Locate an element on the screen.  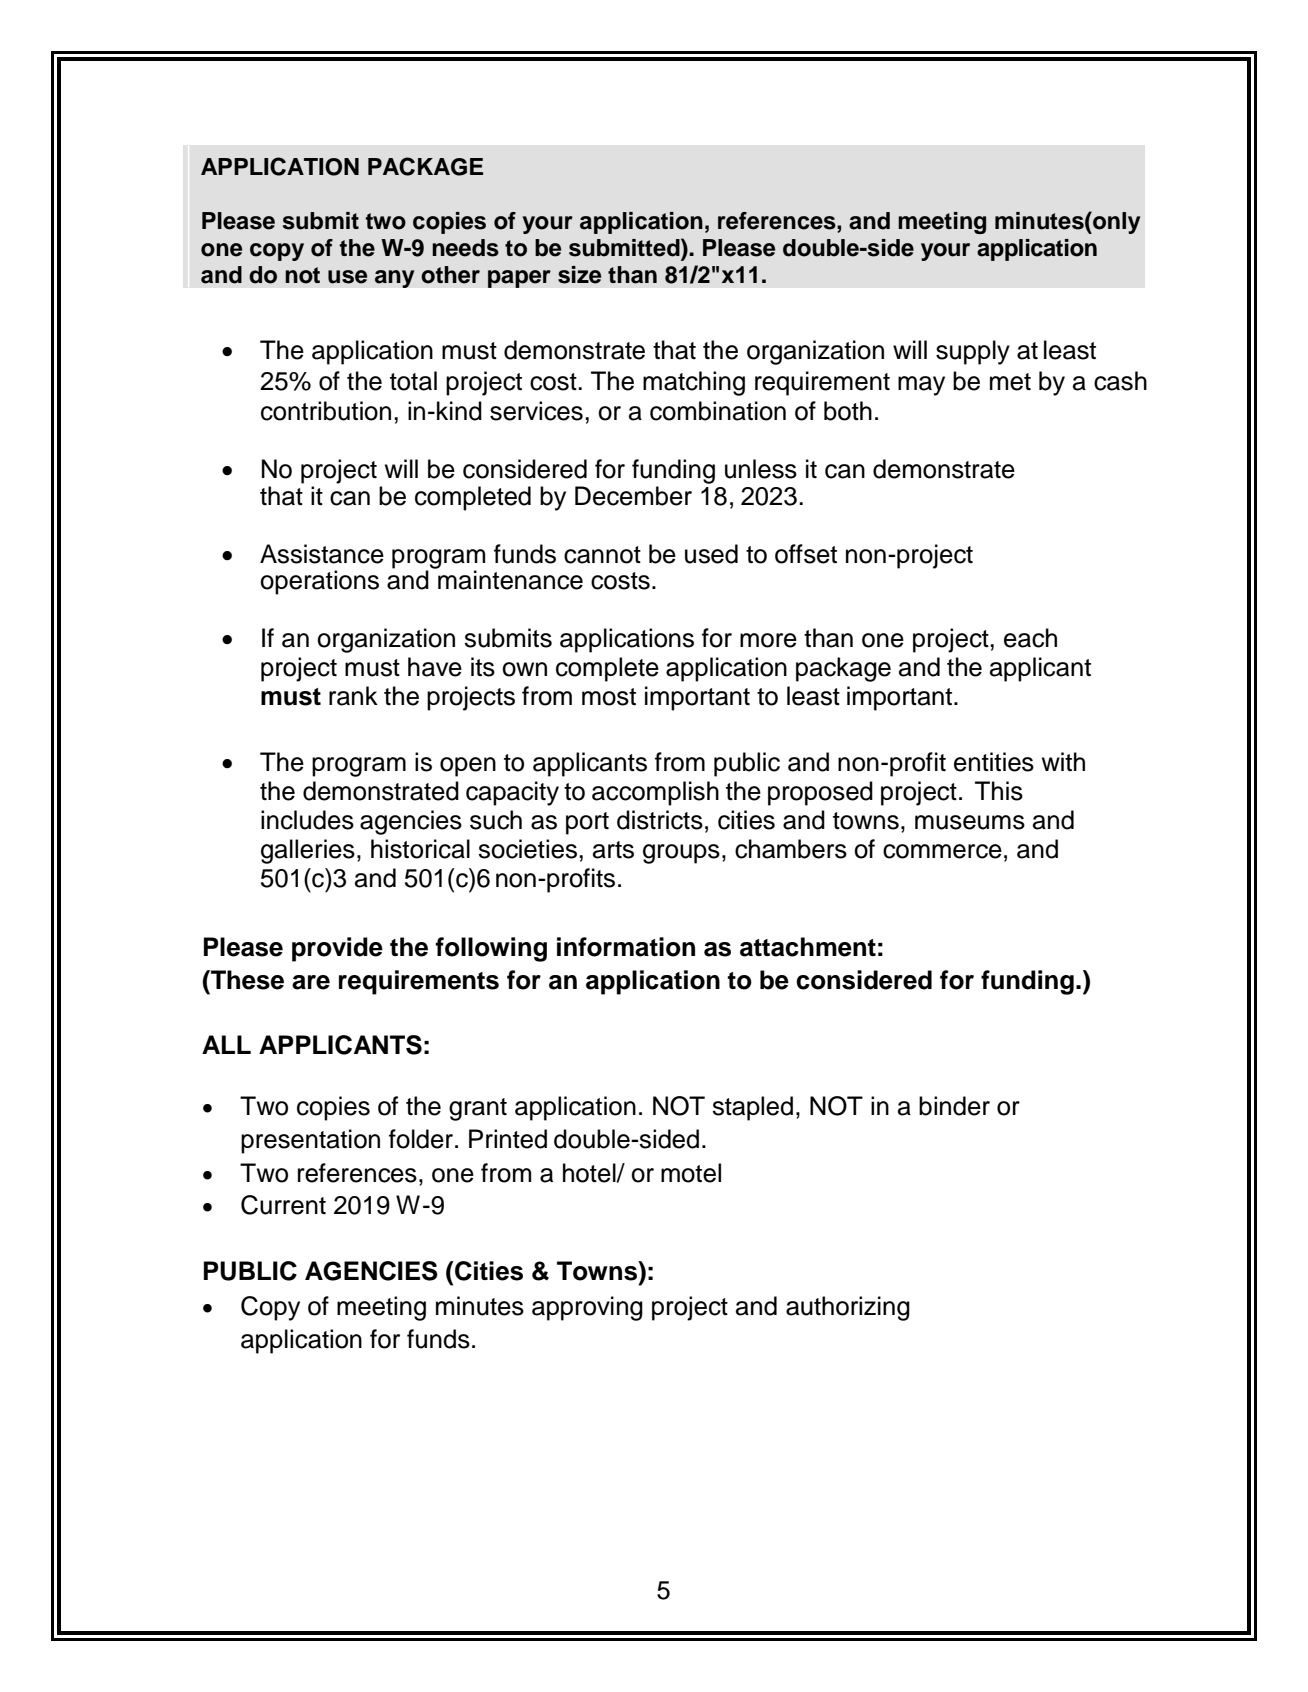
approving is located at coordinates (587, 1308).
